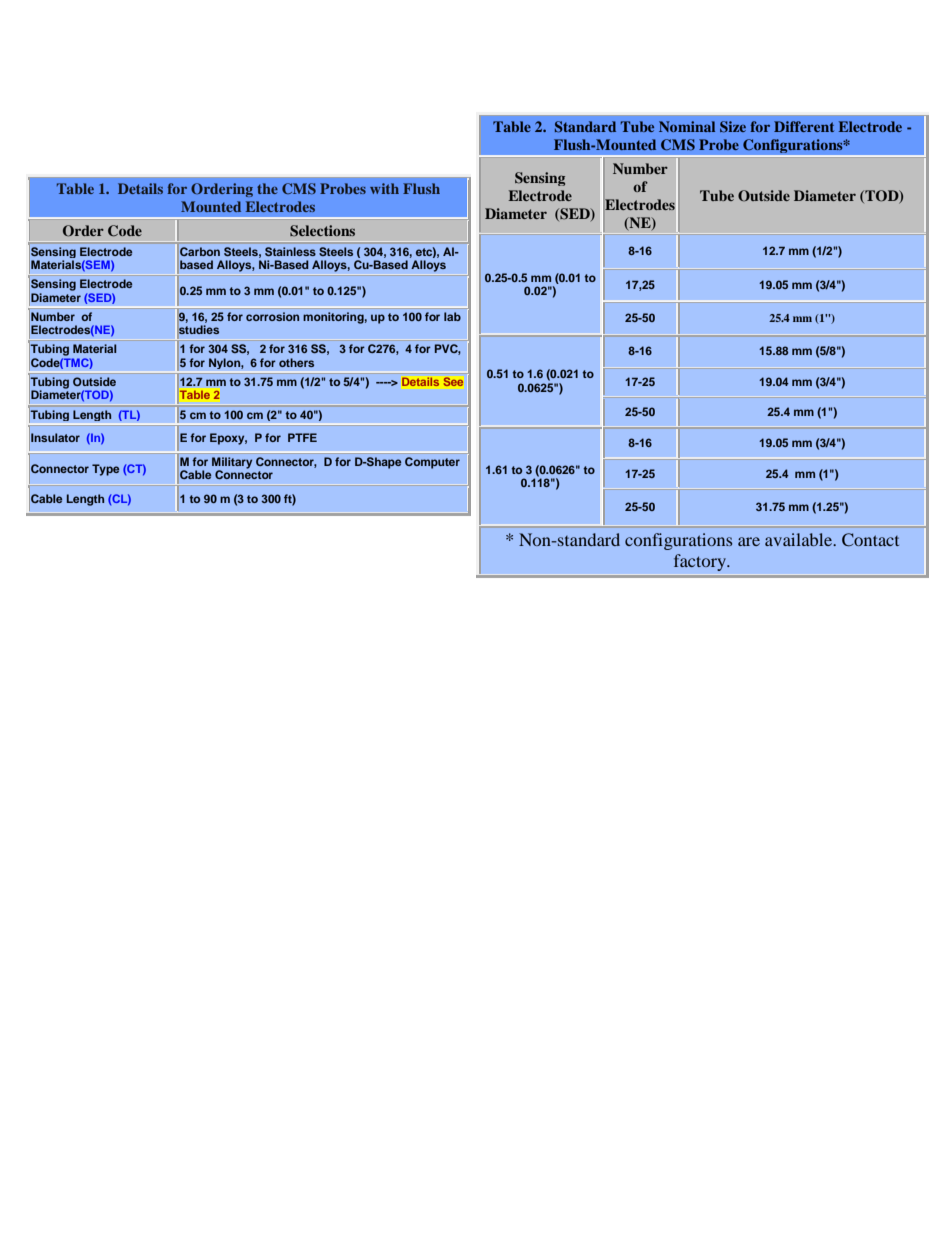  I want to click on Military, so click(232, 464).
